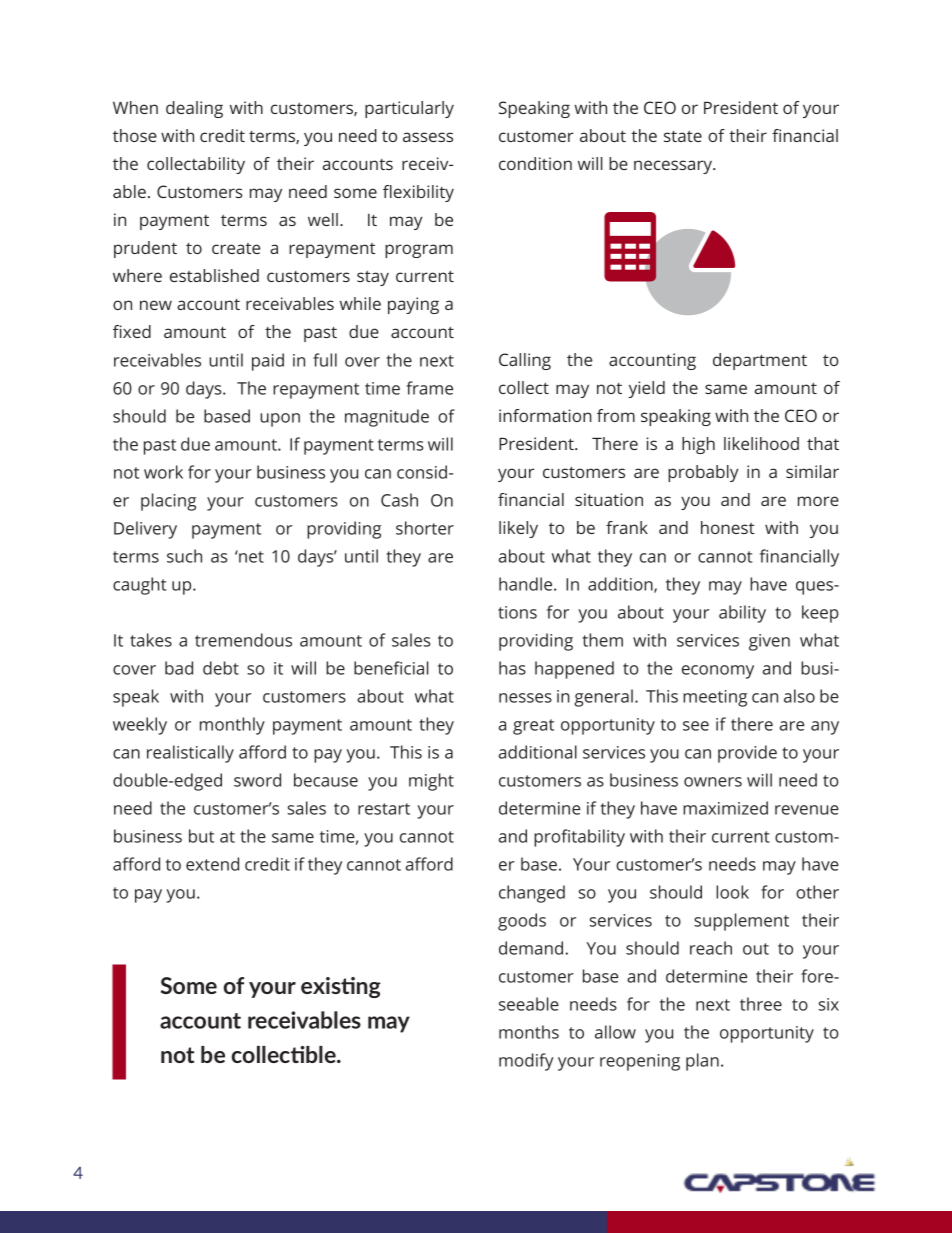 This screenshot has height=1233, width=952. I want to click on department, so click(760, 361).
